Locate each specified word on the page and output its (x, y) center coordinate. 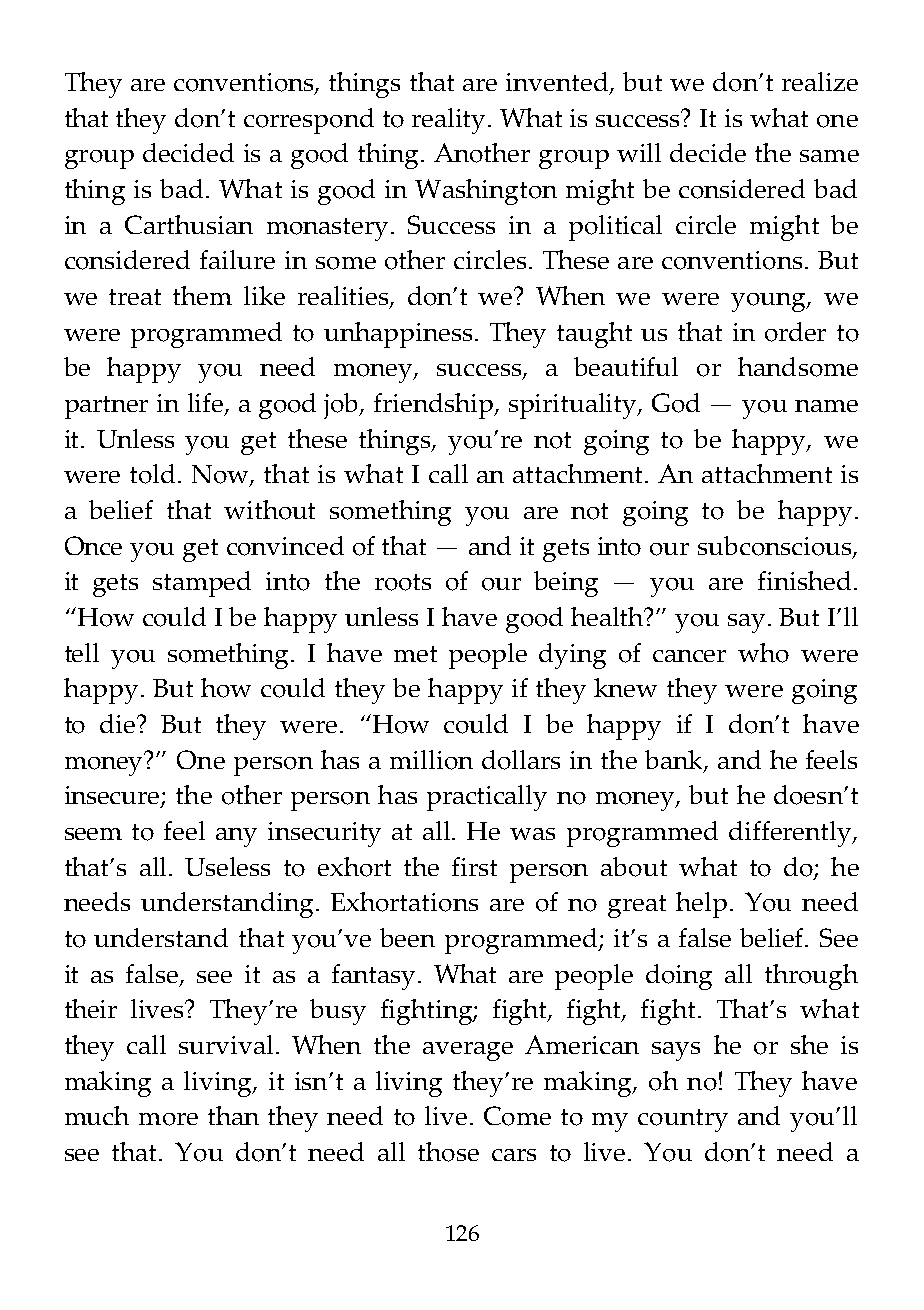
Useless (227, 866)
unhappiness (400, 335)
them (202, 295)
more (168, 1119)
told (152, 474)
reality (450, 121)
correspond (309, 121)
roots (403, 582)
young (769, 302)
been (407, 937)
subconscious (776, 547)
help (701, 905)
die (119, 723)
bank (675, 761)
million (431, 760)
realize (820, 81)
